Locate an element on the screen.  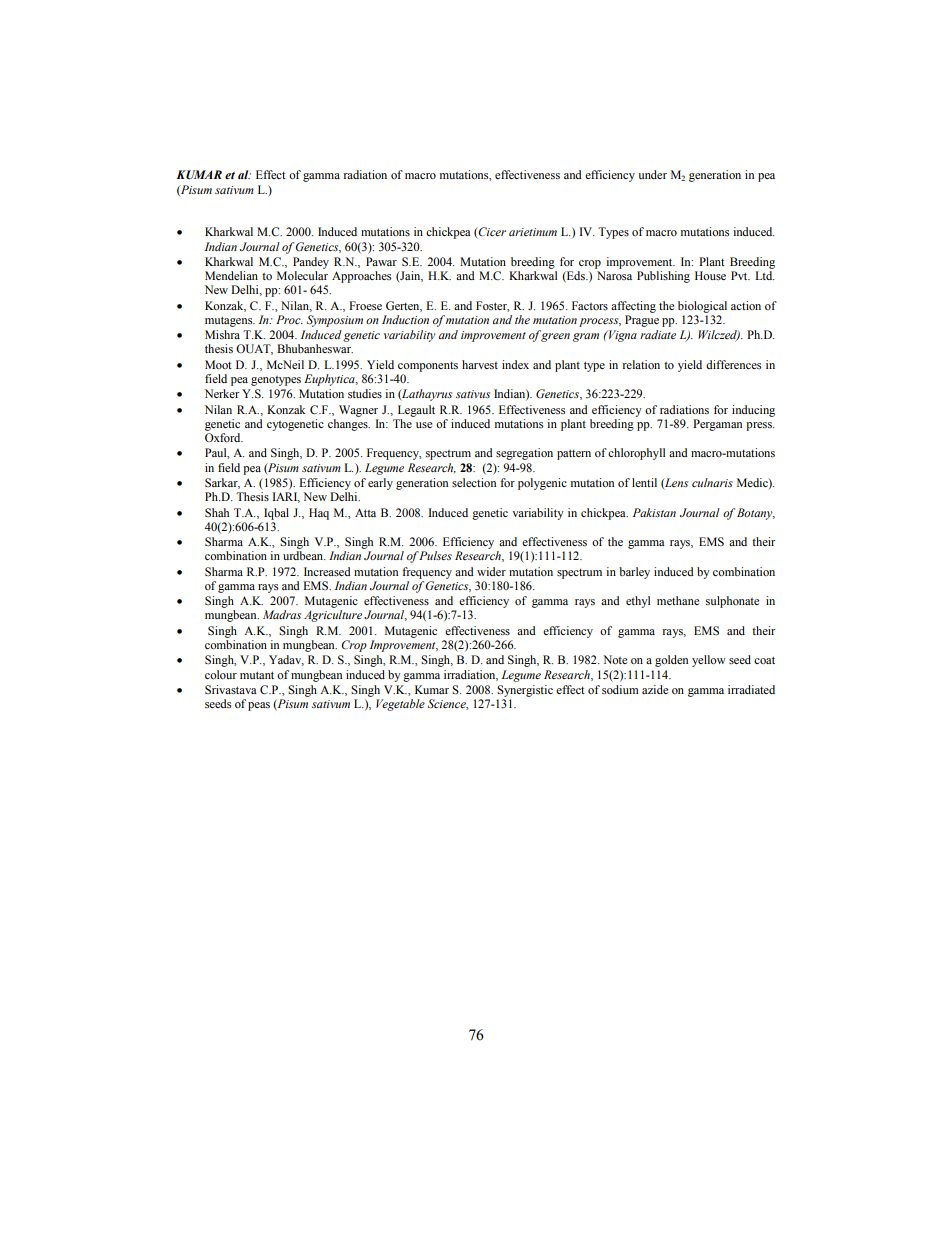
selection is located at coordinates (474, 482).
